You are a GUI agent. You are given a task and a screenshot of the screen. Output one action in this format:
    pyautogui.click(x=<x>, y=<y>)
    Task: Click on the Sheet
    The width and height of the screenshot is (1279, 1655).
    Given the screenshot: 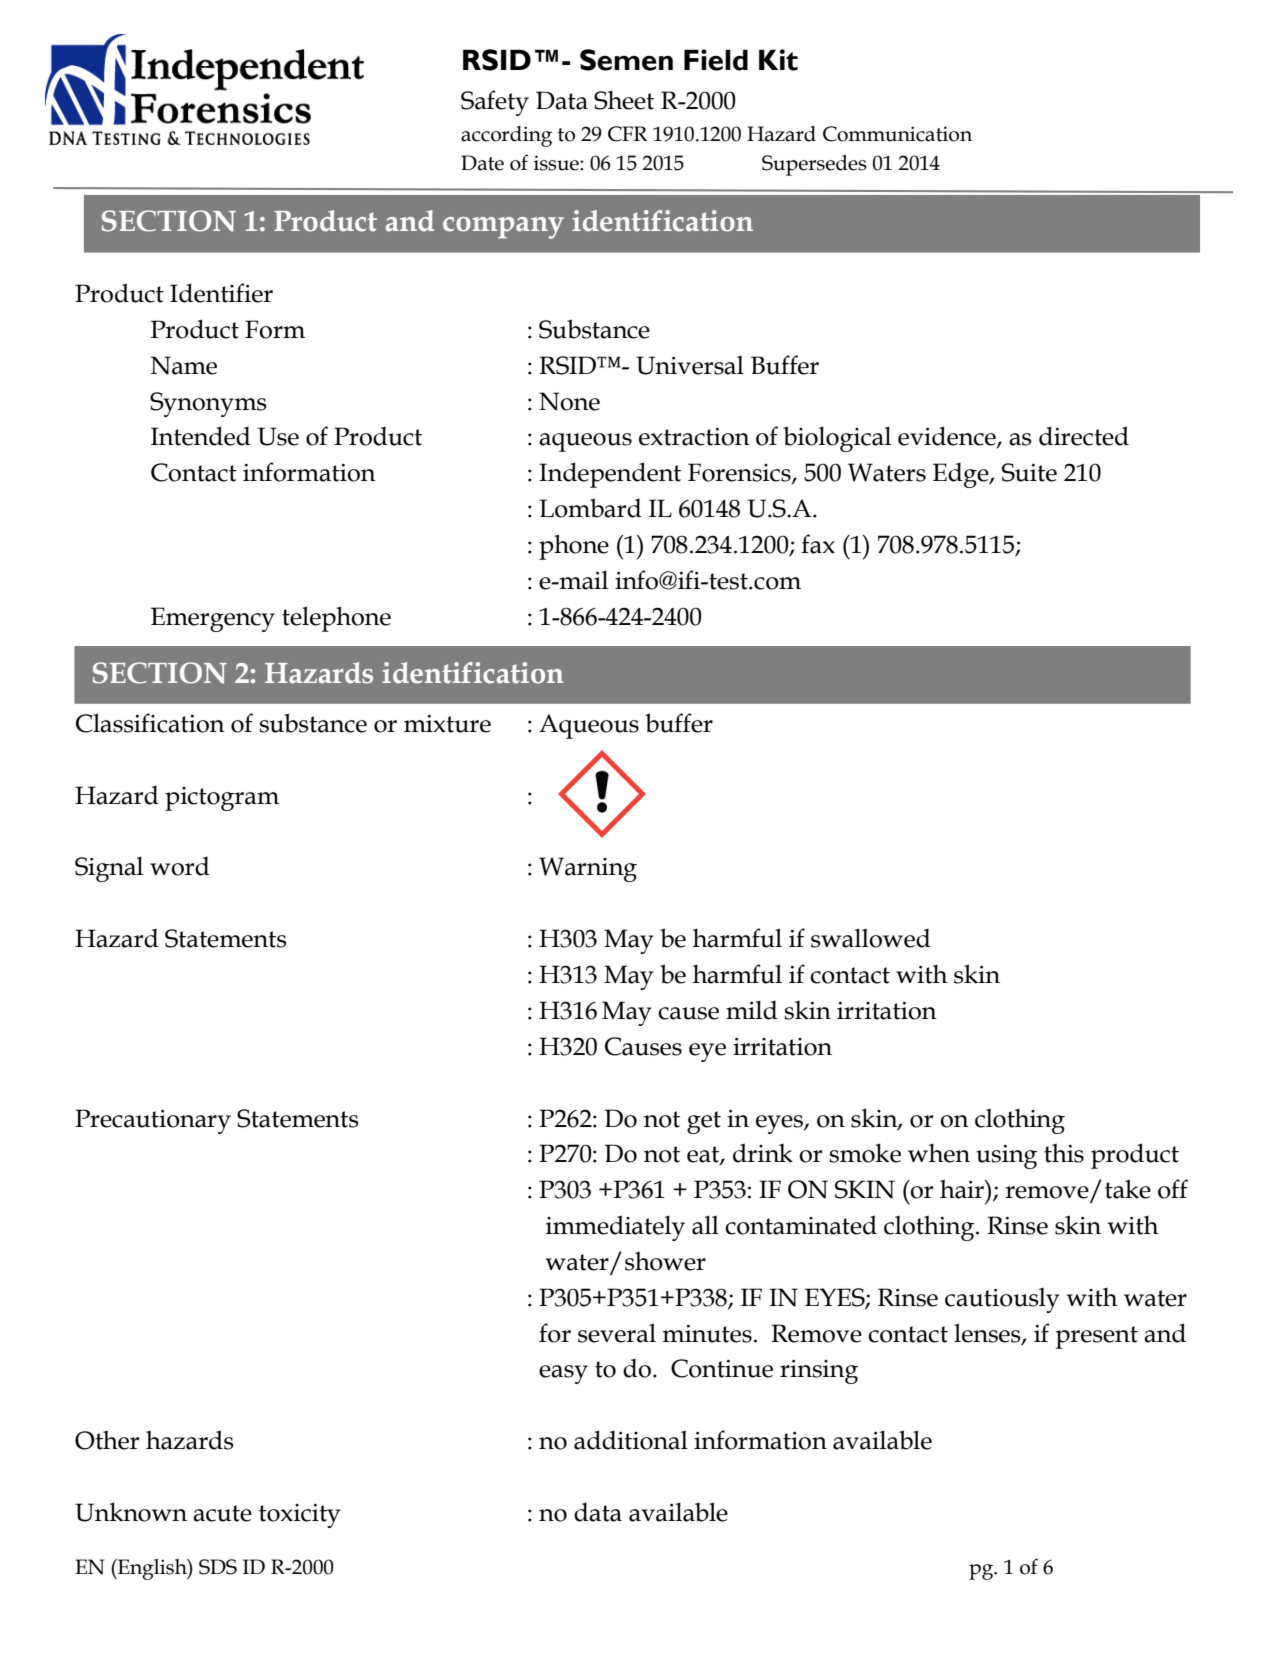 What is the action you would take?
    pyautogui.click(x=624, y=100)
